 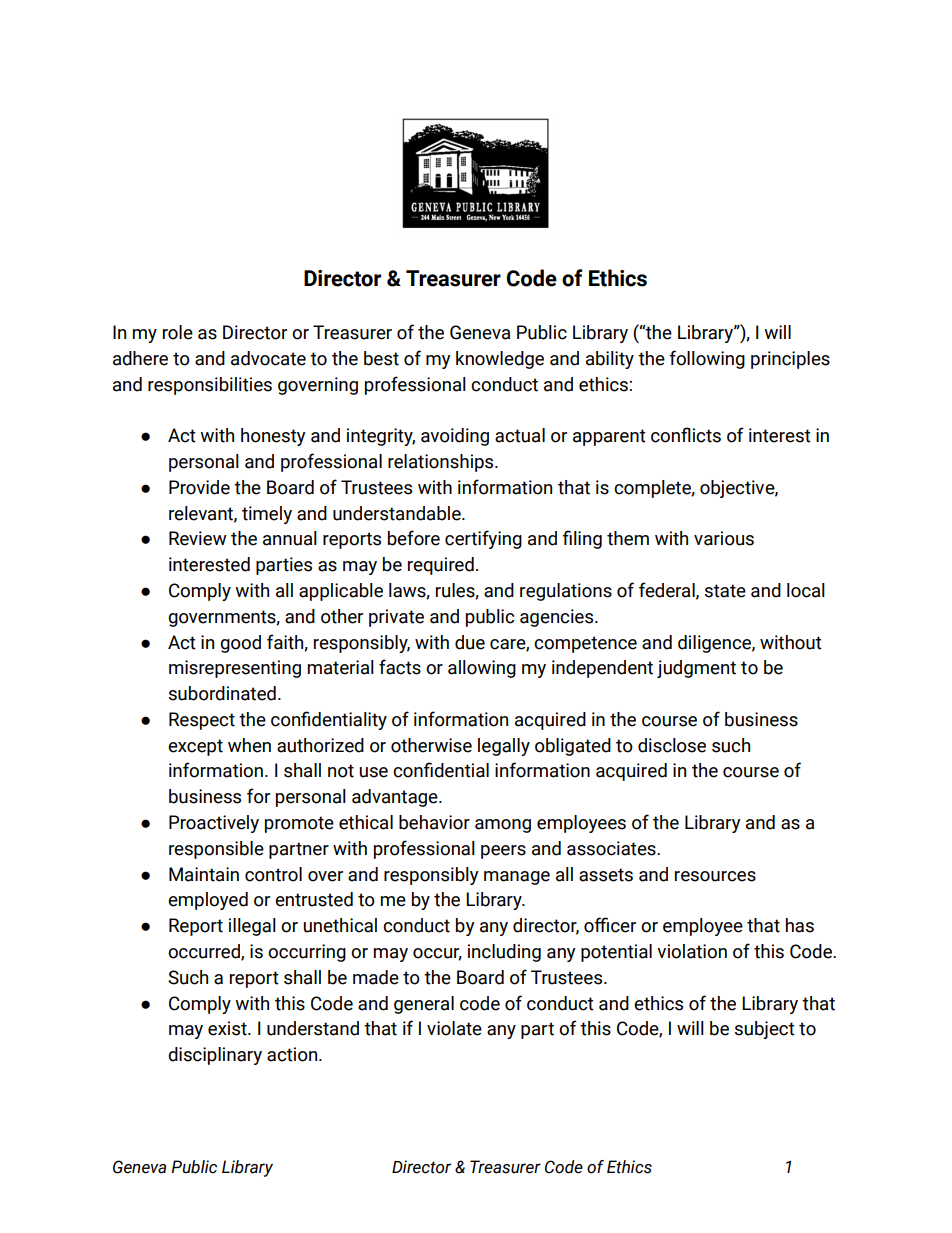 What do you see at coordinates (454, 1028) in the document?
I see `violate` at bounding box center [454, 1028].
